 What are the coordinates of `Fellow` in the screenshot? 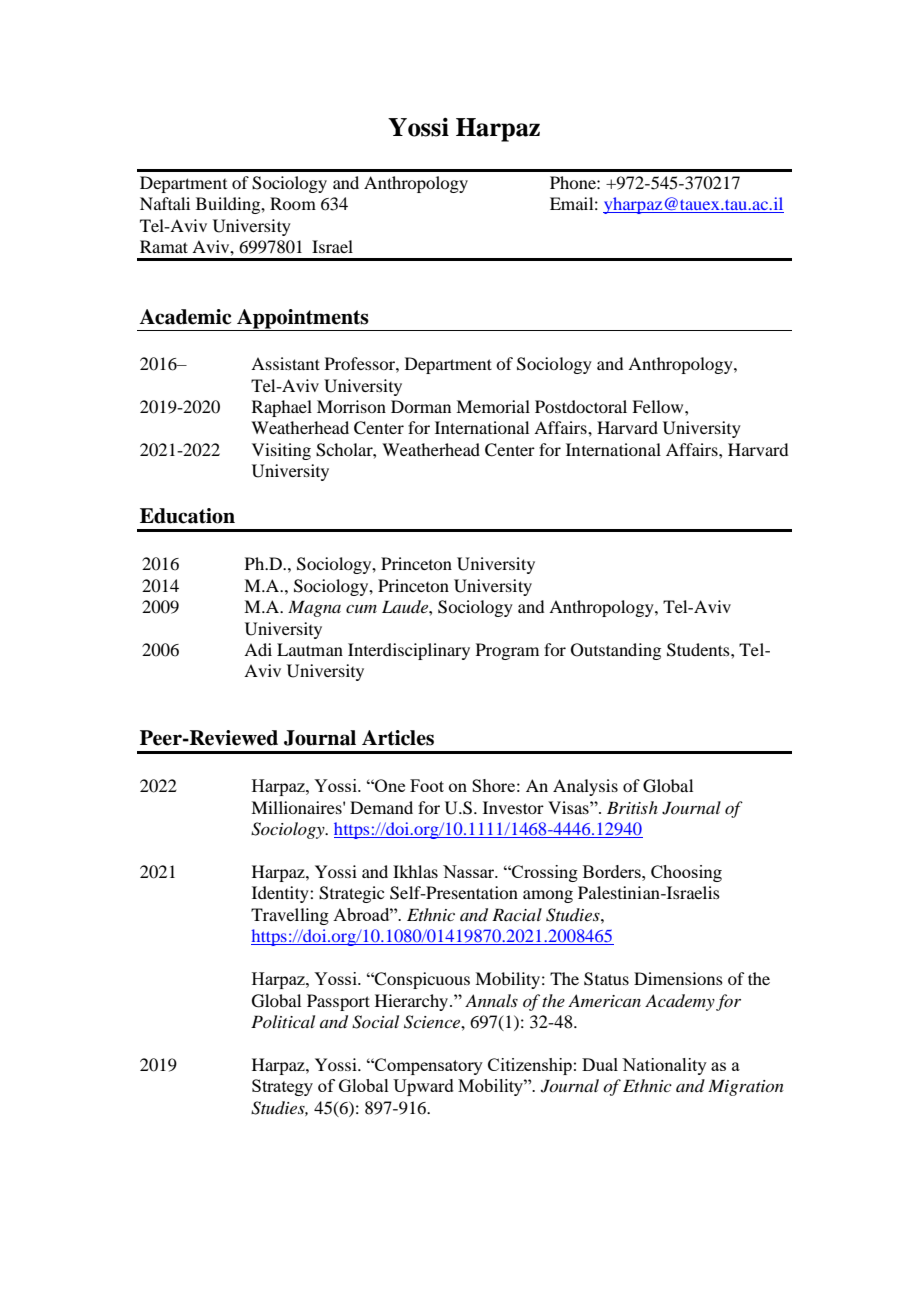 It's located at (659, 406).
